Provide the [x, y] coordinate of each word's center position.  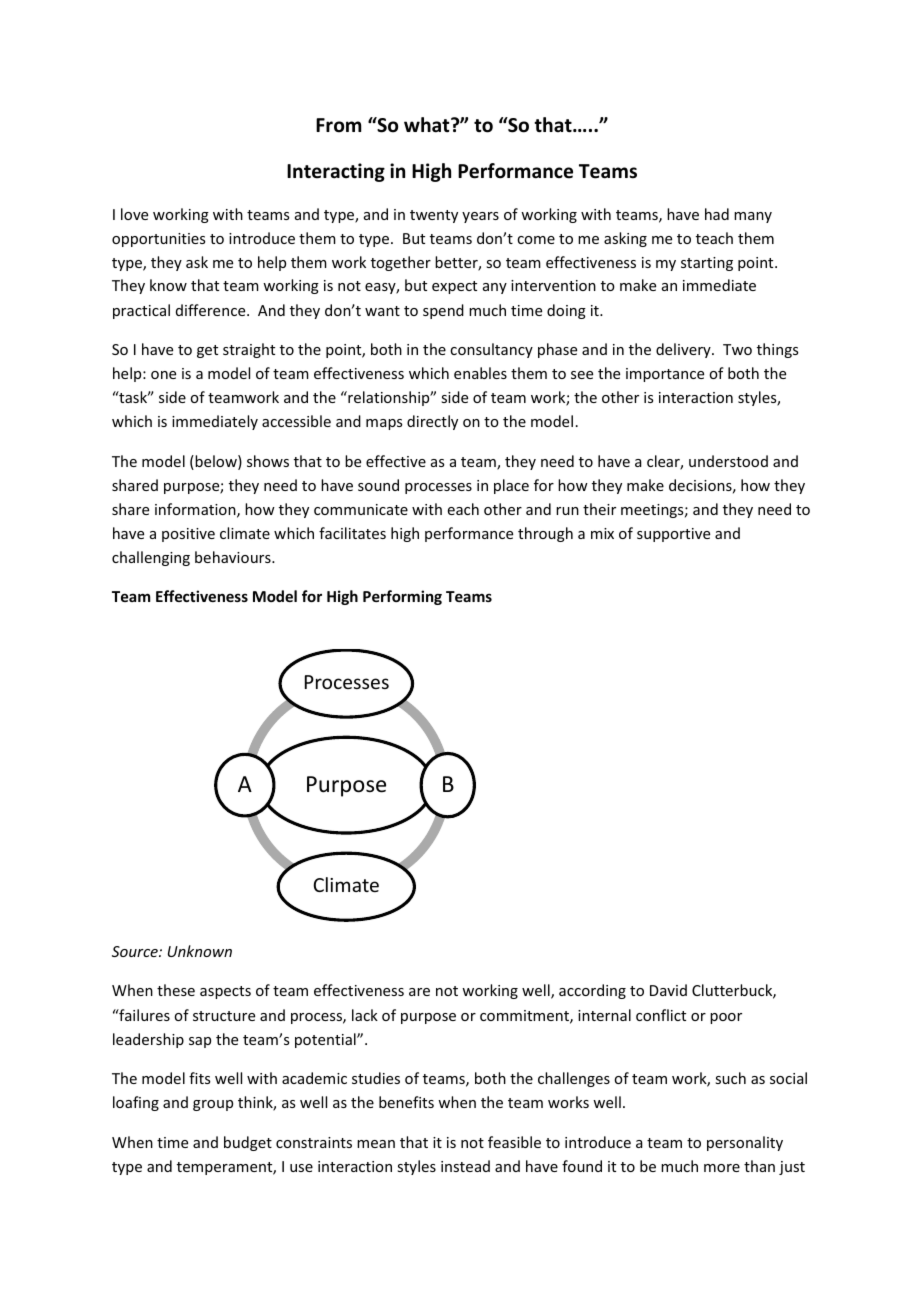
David [668, 990]
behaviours [234, 557]
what [428, 125]
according [592, 991]
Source [136, 951]
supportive [673, 535]
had [717, 214]
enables [480, 373]
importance [665, 375]
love [134, 214]
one [163, 375]
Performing [402, 597]
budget [248, 1143]
